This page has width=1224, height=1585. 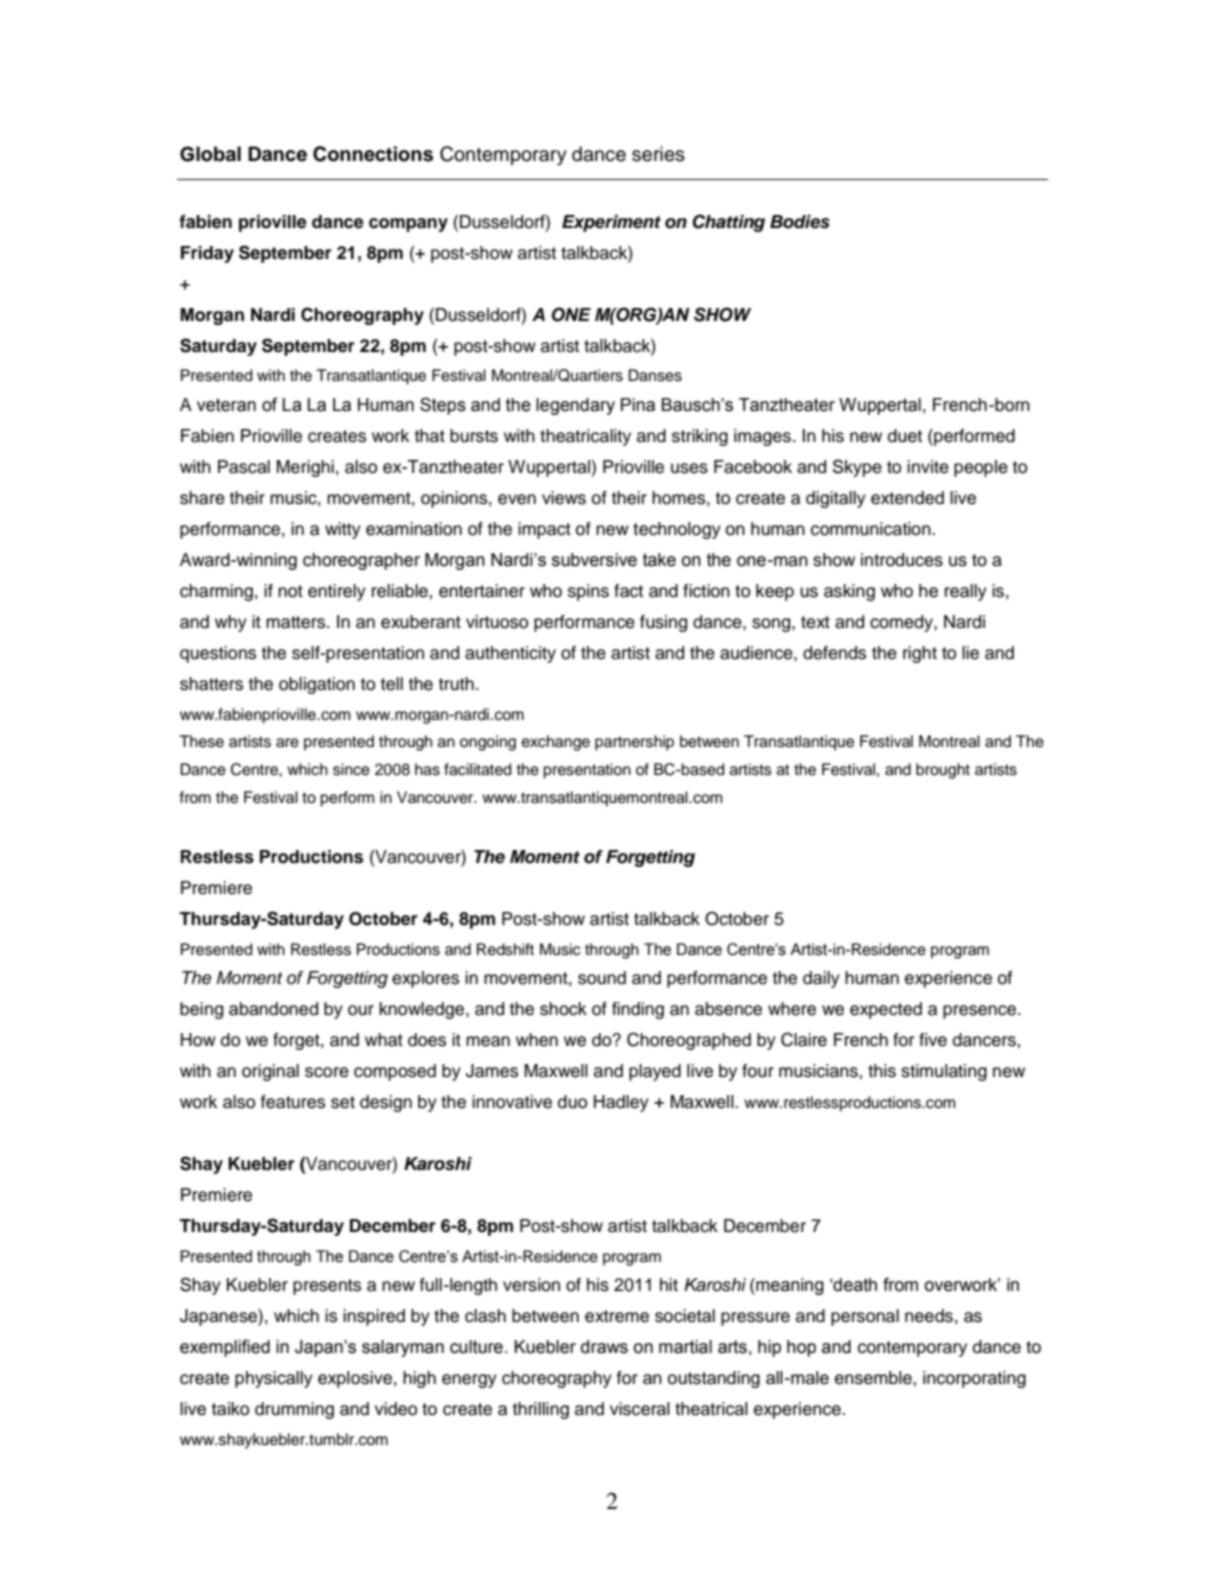 What do you see at coordinates (604, 1347) in the page?
I see `draws` at bounding box center [604, 1347].
